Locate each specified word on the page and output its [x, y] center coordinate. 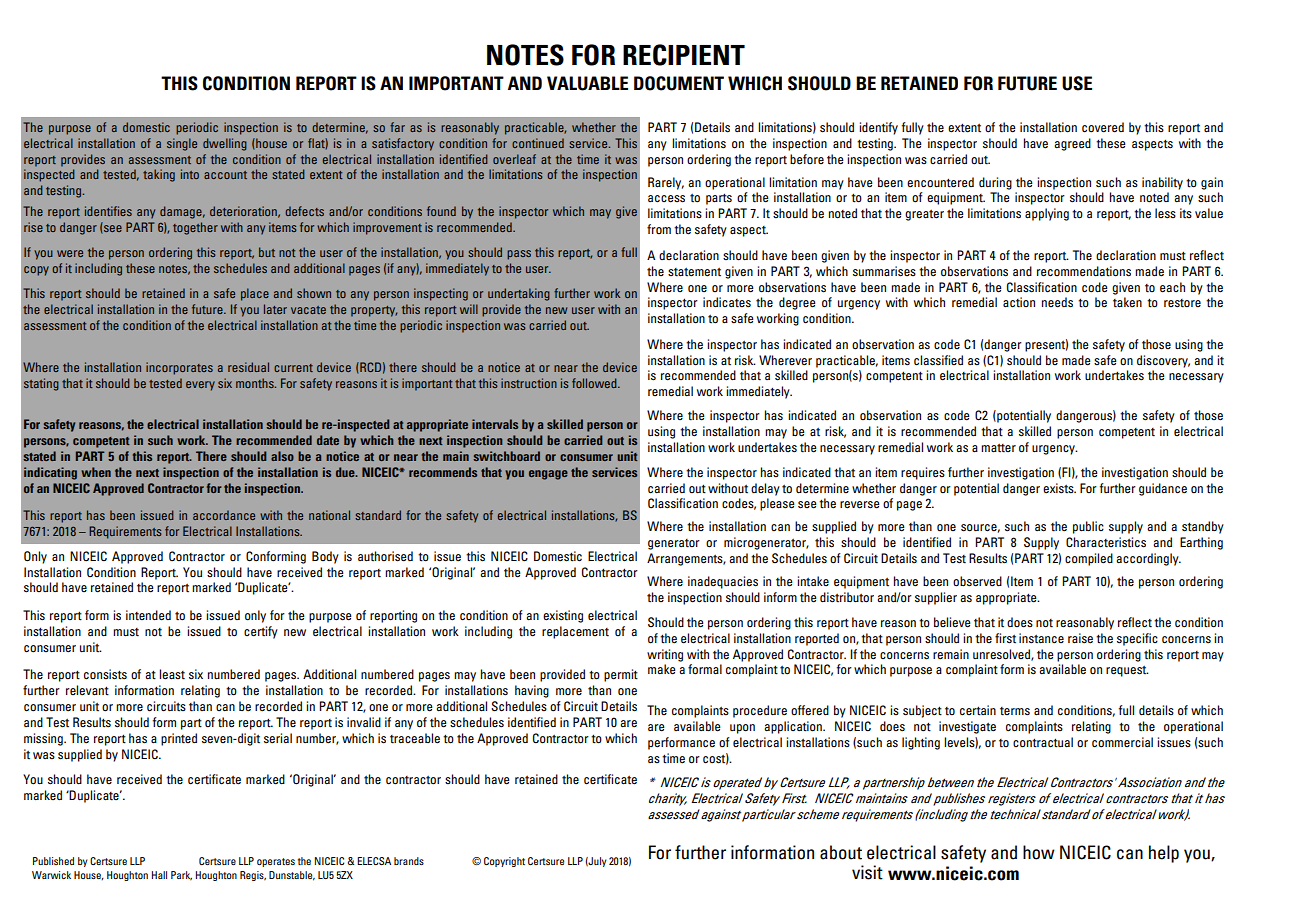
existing [563, 616]
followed [595, 383]
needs [1057, 302]
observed [977, 581]
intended [148, 615]
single [182, 144]
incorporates [179, 368]
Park [181, 876]
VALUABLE [587, 83]
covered [1103, 127]
